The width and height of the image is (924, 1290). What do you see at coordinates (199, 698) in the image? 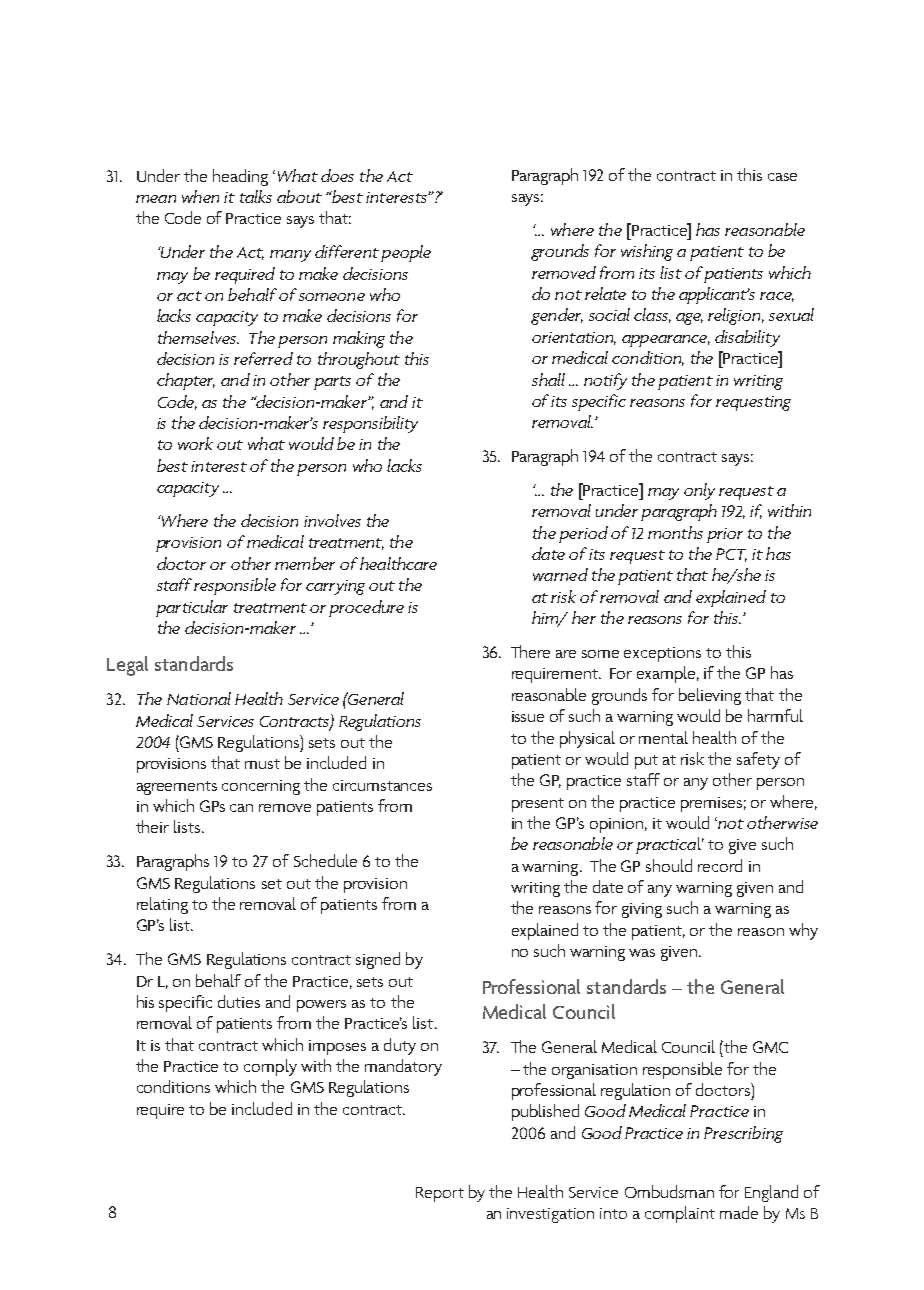
I see `National` at bounding box center [199, 698].
